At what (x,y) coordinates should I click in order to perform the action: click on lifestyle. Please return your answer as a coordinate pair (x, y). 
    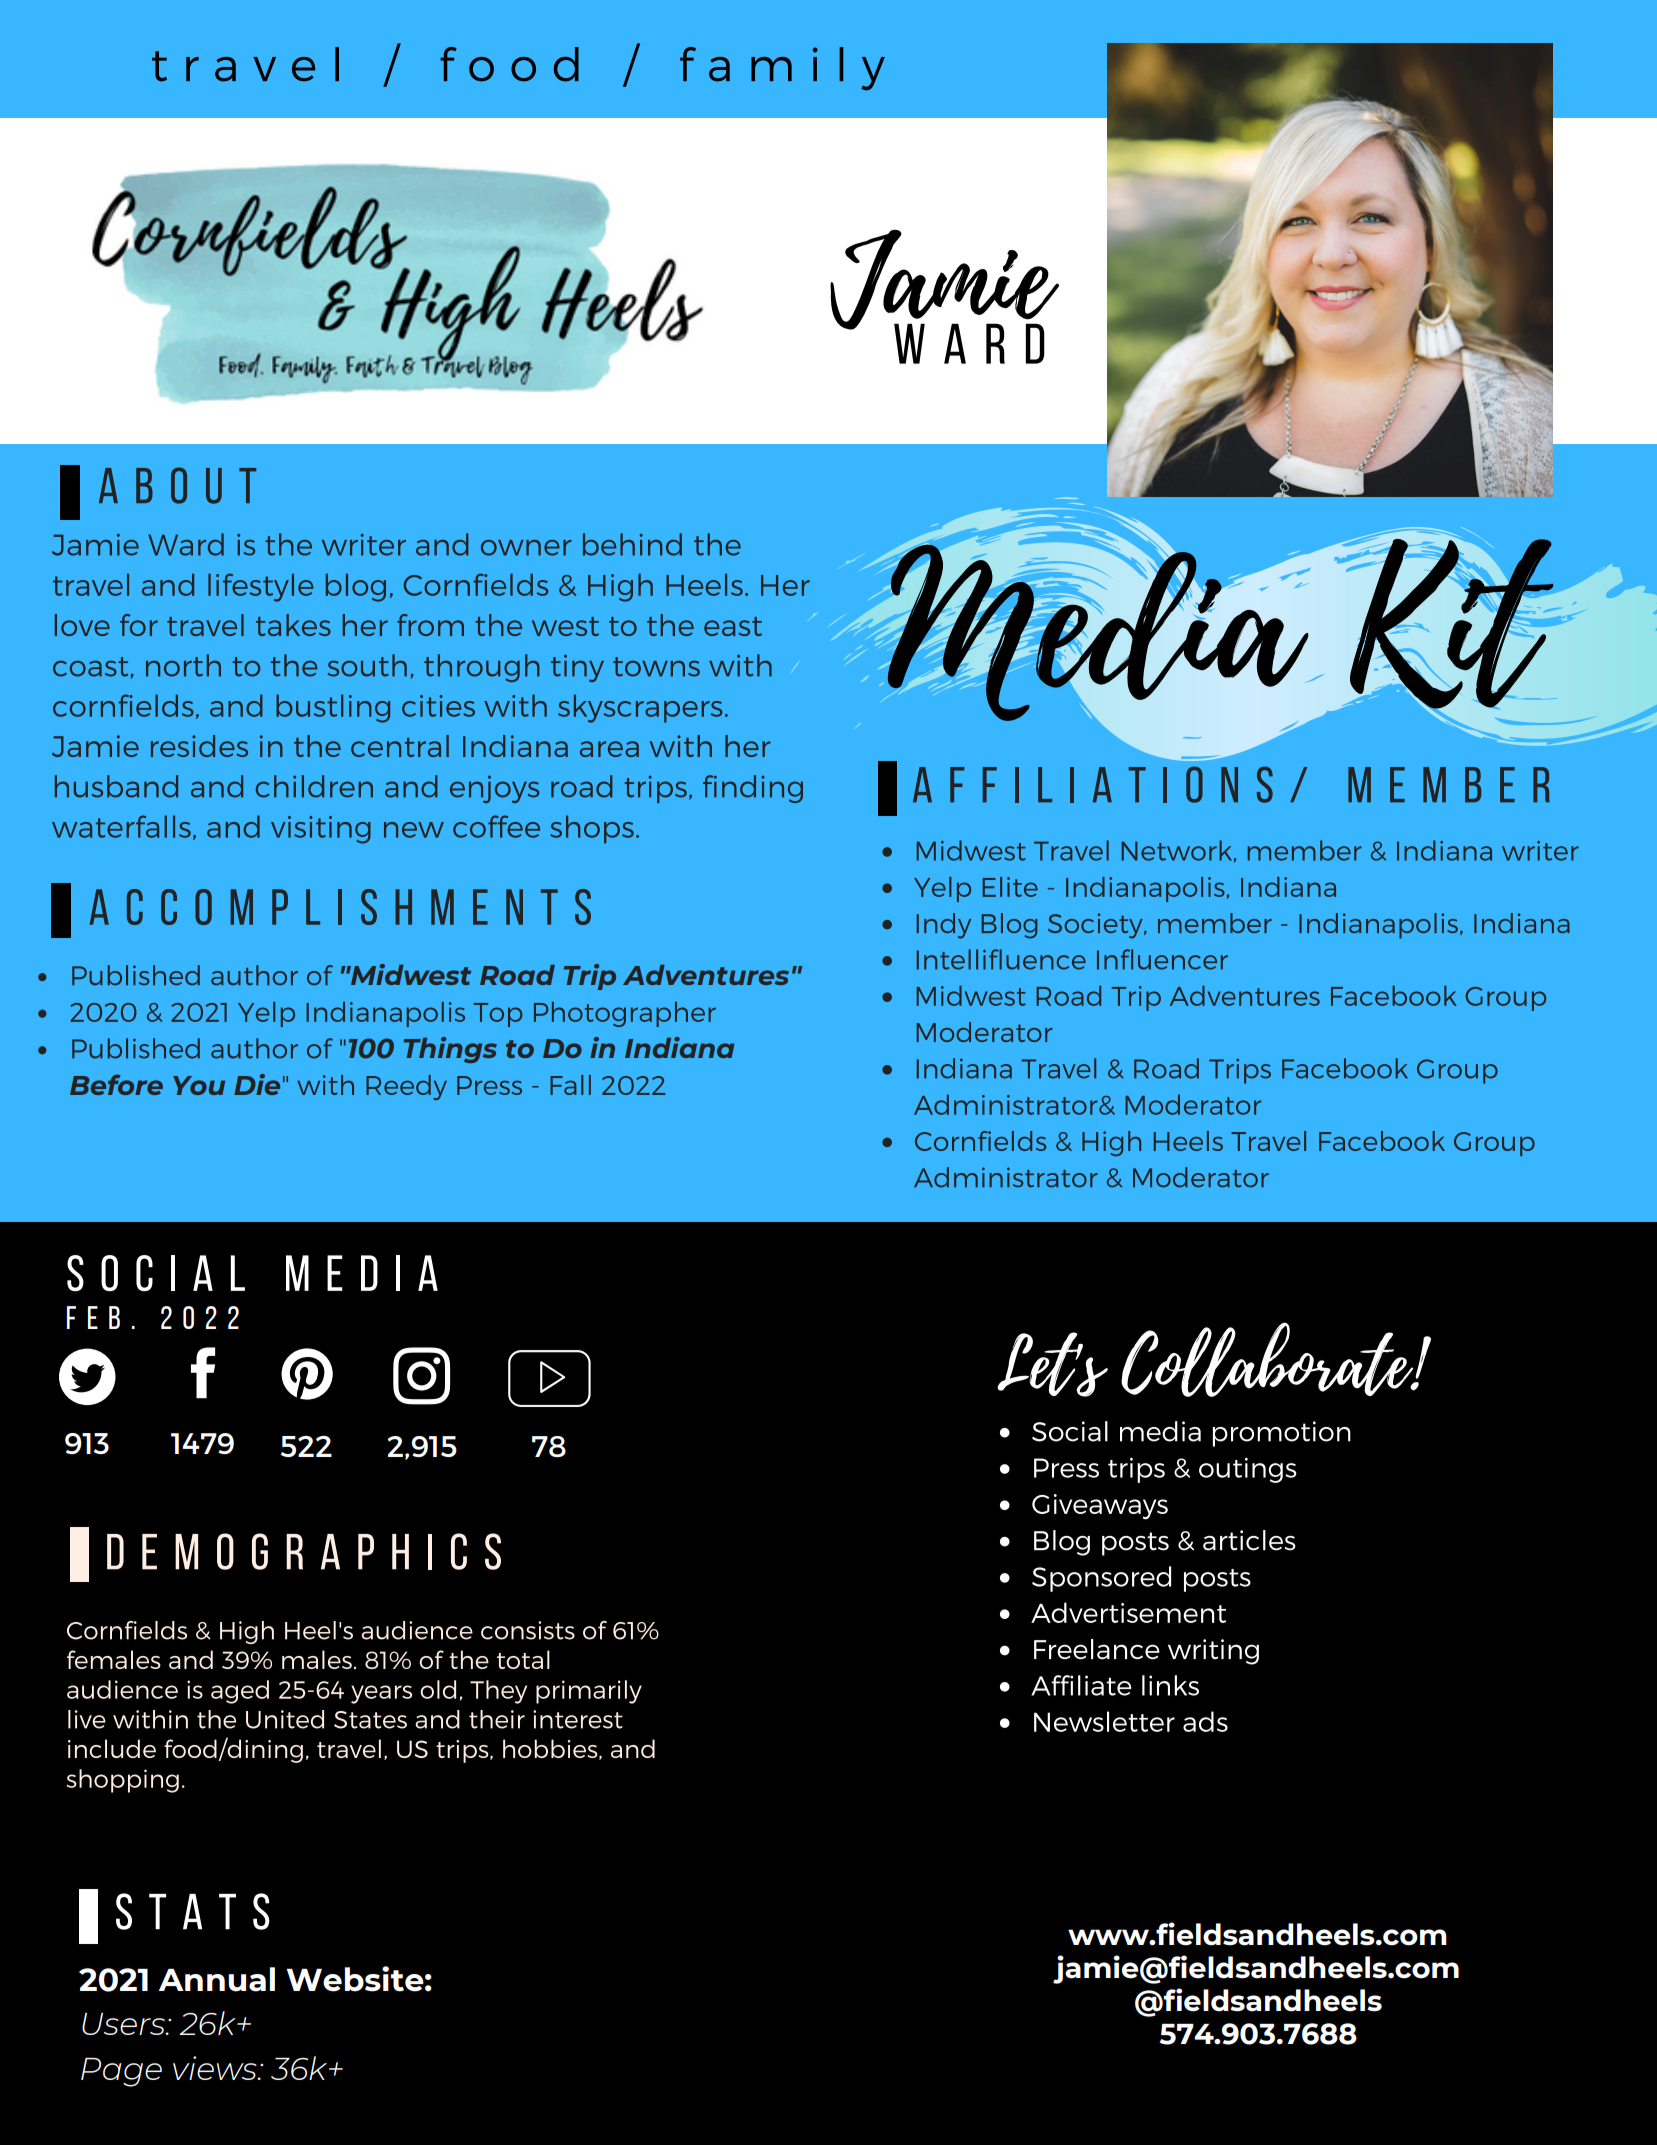
    Looking at the image, I should click on (261, 587).
